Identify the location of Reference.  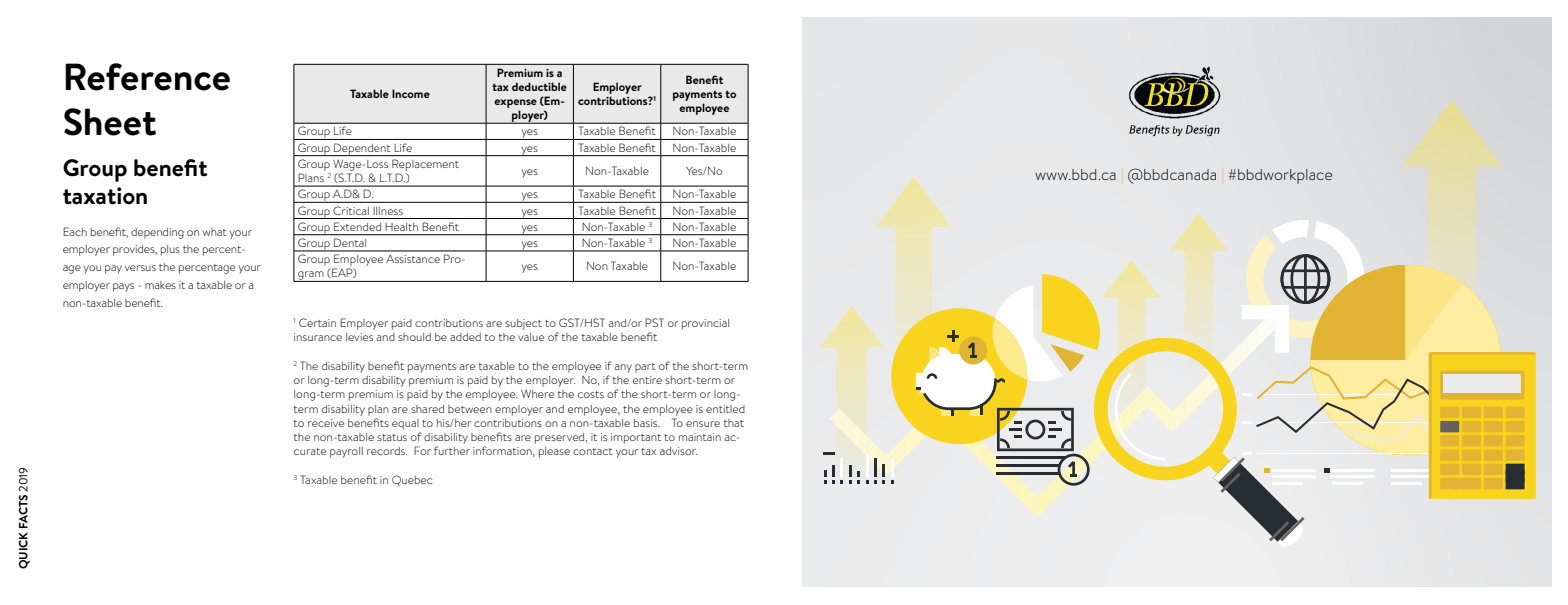
(147, 77).
